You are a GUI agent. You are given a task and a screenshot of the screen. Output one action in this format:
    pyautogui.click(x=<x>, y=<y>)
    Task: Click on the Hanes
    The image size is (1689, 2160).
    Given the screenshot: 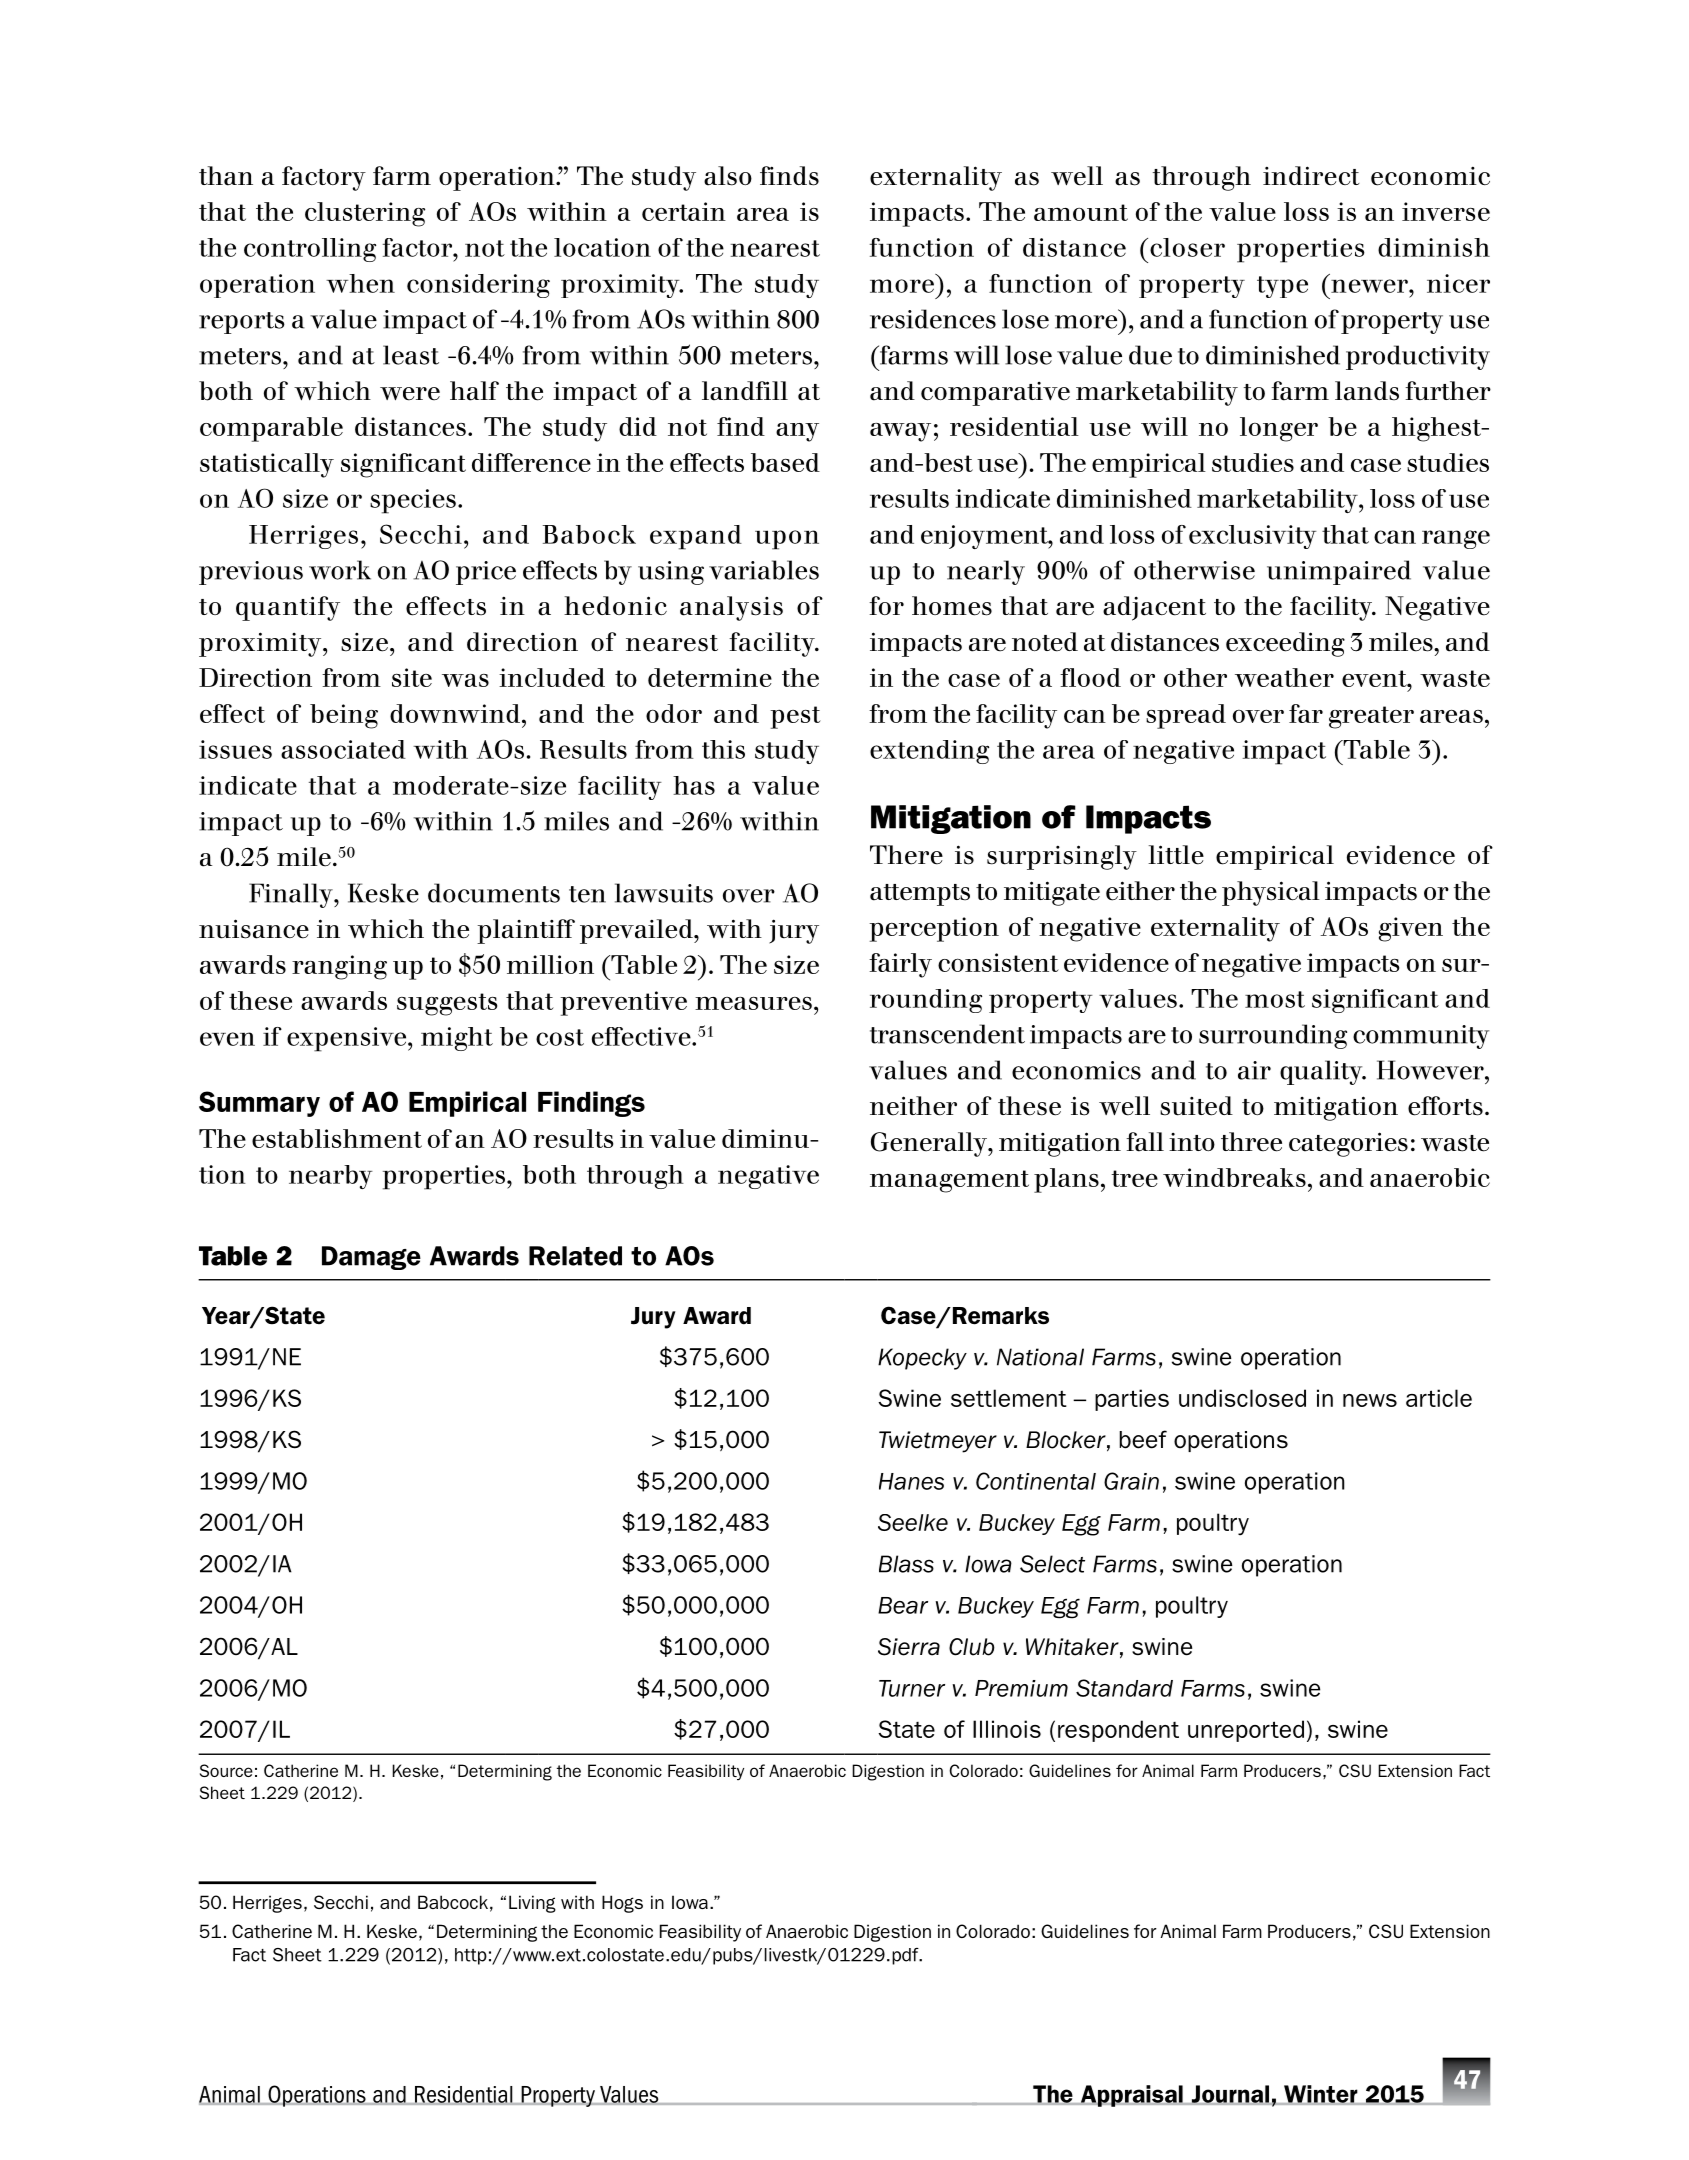 What is the action you would take?
    pyautogui.click(x=911, y=1481)
